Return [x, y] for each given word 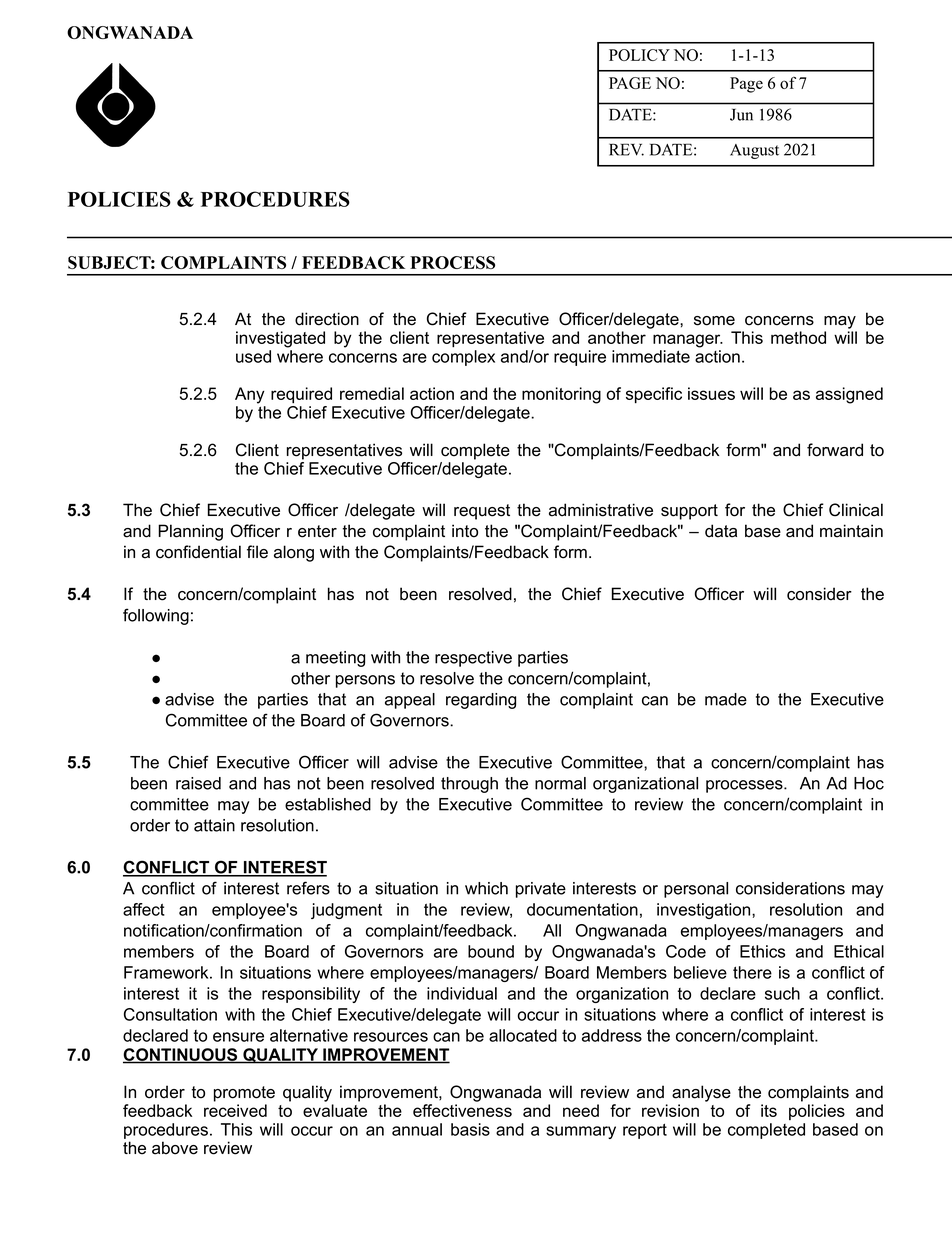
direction [327, 319]
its [769, 1110]
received [235, 1110]
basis [470, 1129]
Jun [741, 114]
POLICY [639, 55]
